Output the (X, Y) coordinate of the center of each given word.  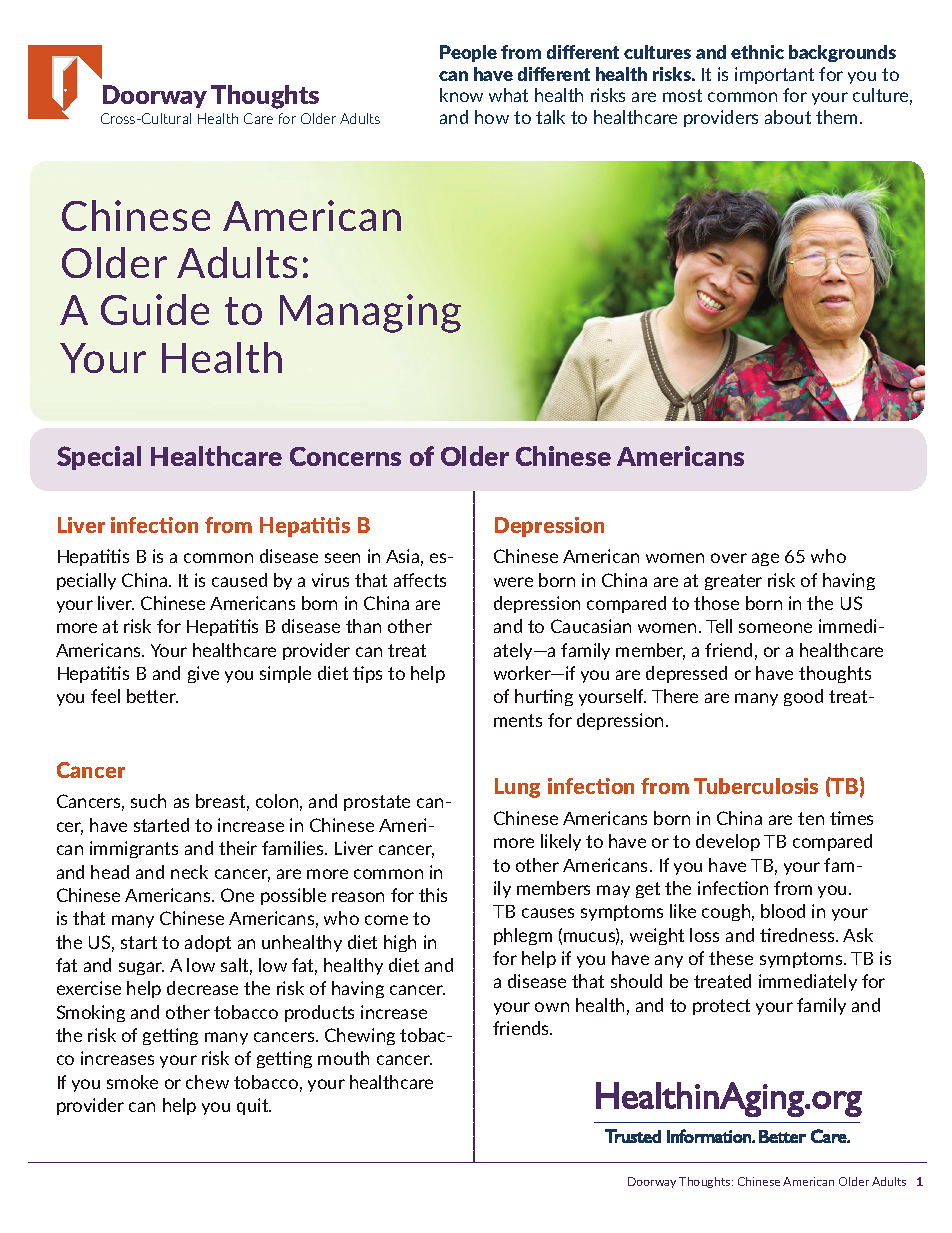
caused (239, 580)
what (508, 95)
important (774, 75)
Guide (155, 309)
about (788, 117)
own (552, 1007)
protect (721, 1007)
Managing (370, 313)
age (765, 559)
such (148, 801)
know (461, 95)
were (513, 582)
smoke (132, 1082)
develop (728, 842)
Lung (517, 788)
